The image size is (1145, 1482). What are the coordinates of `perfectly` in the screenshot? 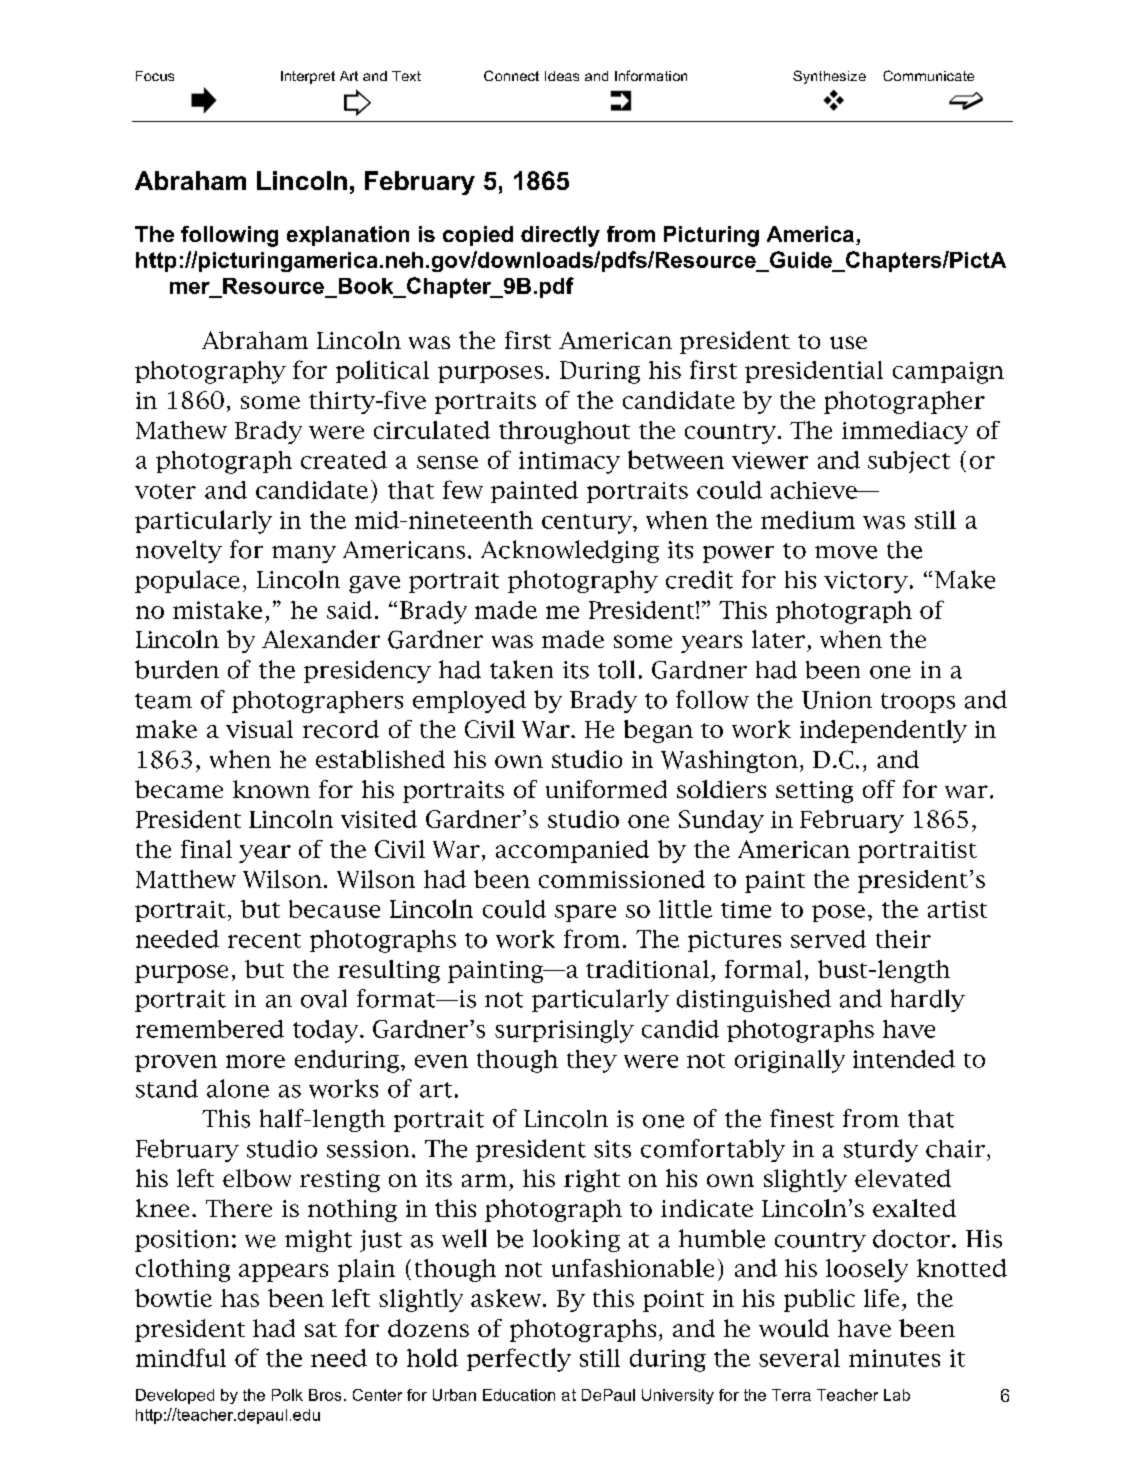 It's located at (519, 1360).
